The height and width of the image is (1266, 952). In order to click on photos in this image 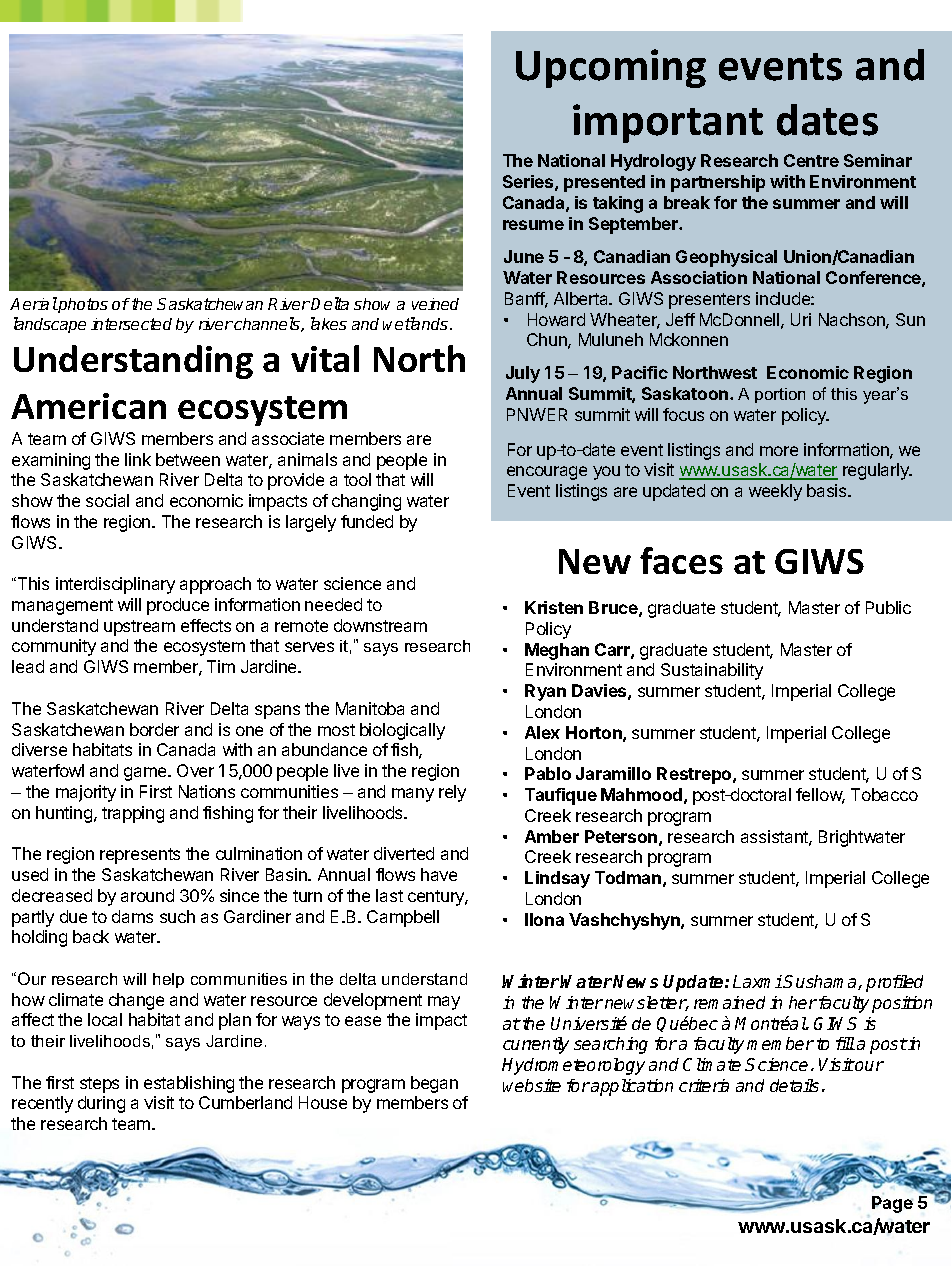, I will do `click(82, 305)`.
